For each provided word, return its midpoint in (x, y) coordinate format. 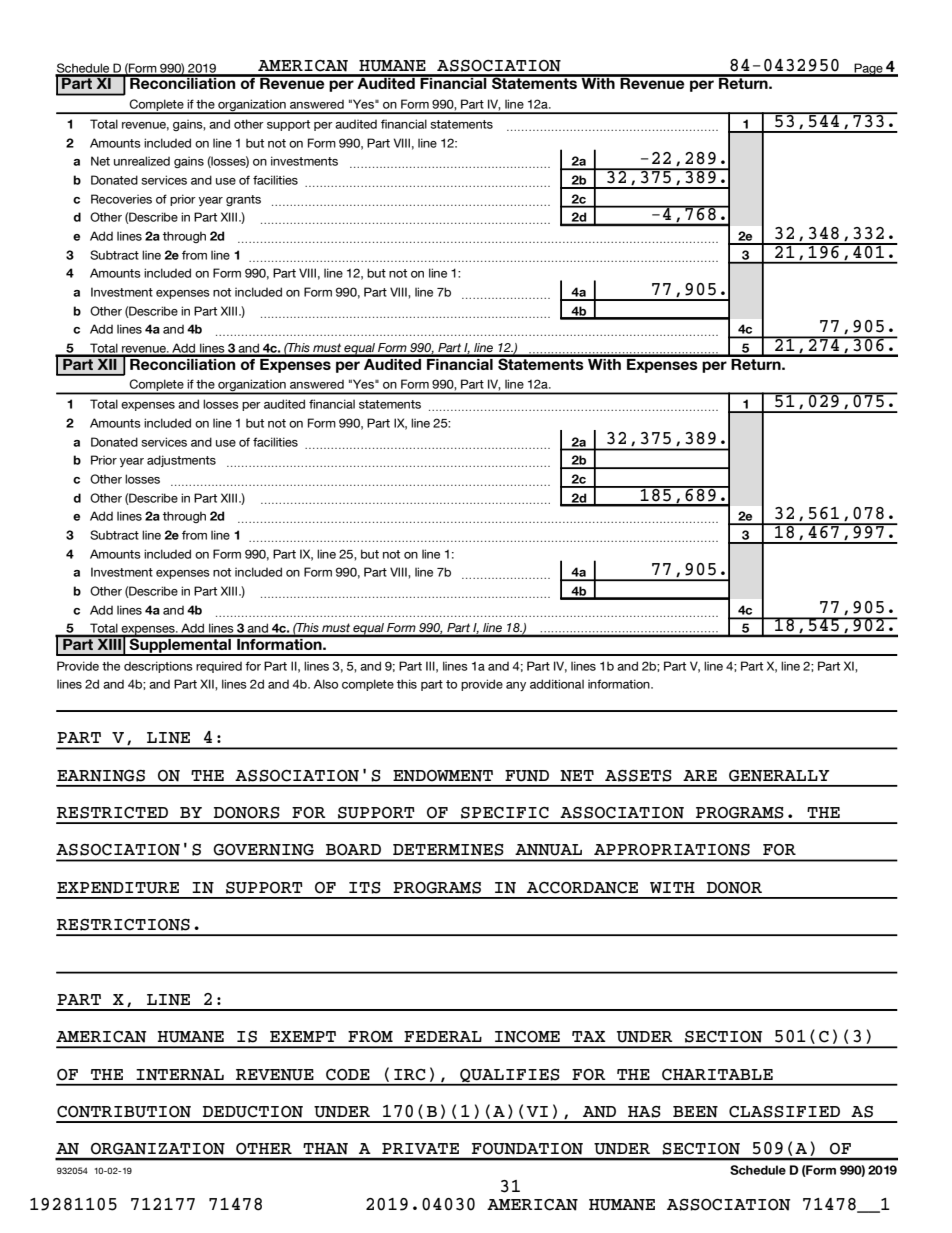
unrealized (142, 161)
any (516, 686)
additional (557, 684)
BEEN (695, 1112)
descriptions (158, 667)
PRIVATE (420, 1148)
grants (243, 200)
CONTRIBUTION (124, 1112)
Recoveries (121, 199)
